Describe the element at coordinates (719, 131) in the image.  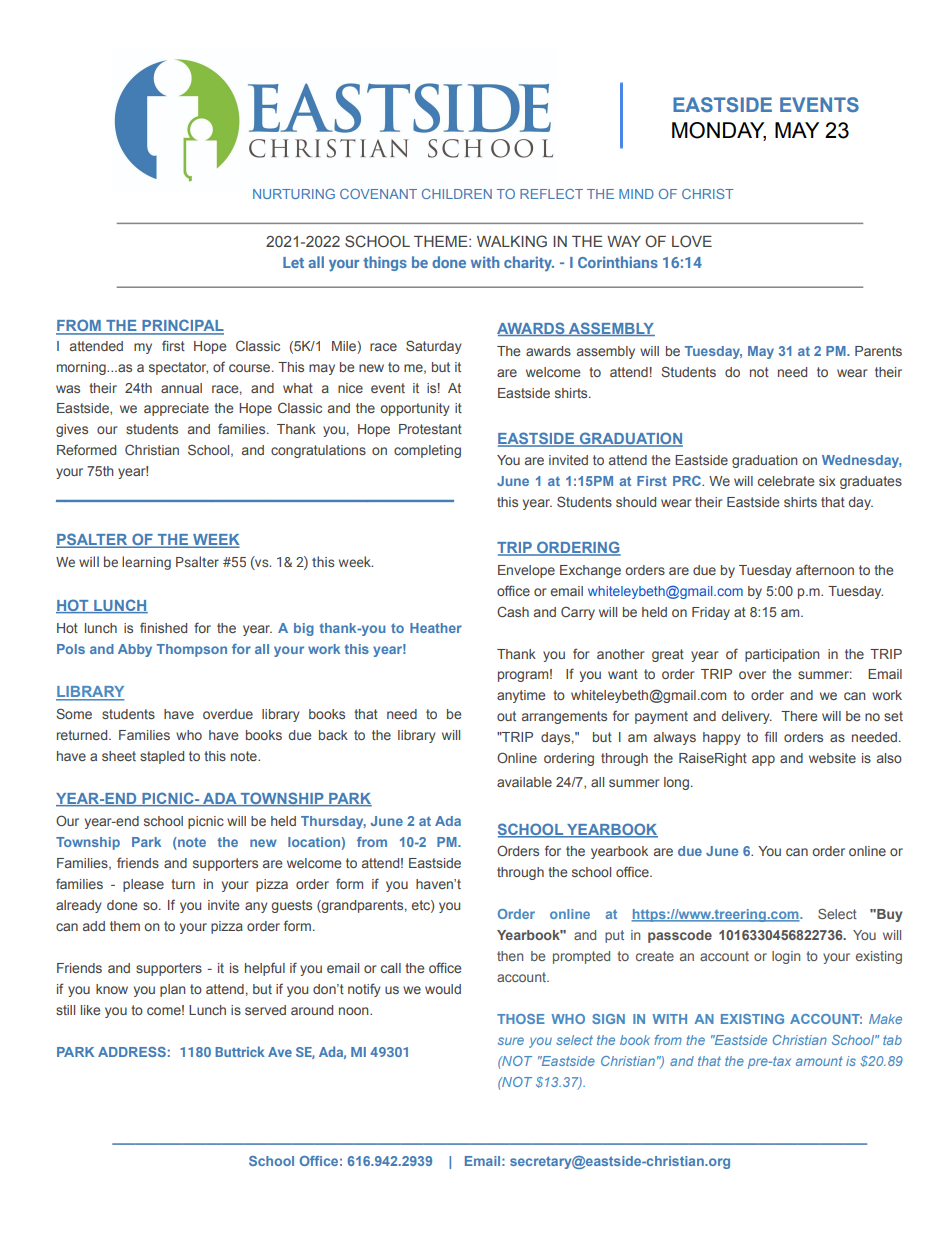
I see `MONDAY` at that location.
